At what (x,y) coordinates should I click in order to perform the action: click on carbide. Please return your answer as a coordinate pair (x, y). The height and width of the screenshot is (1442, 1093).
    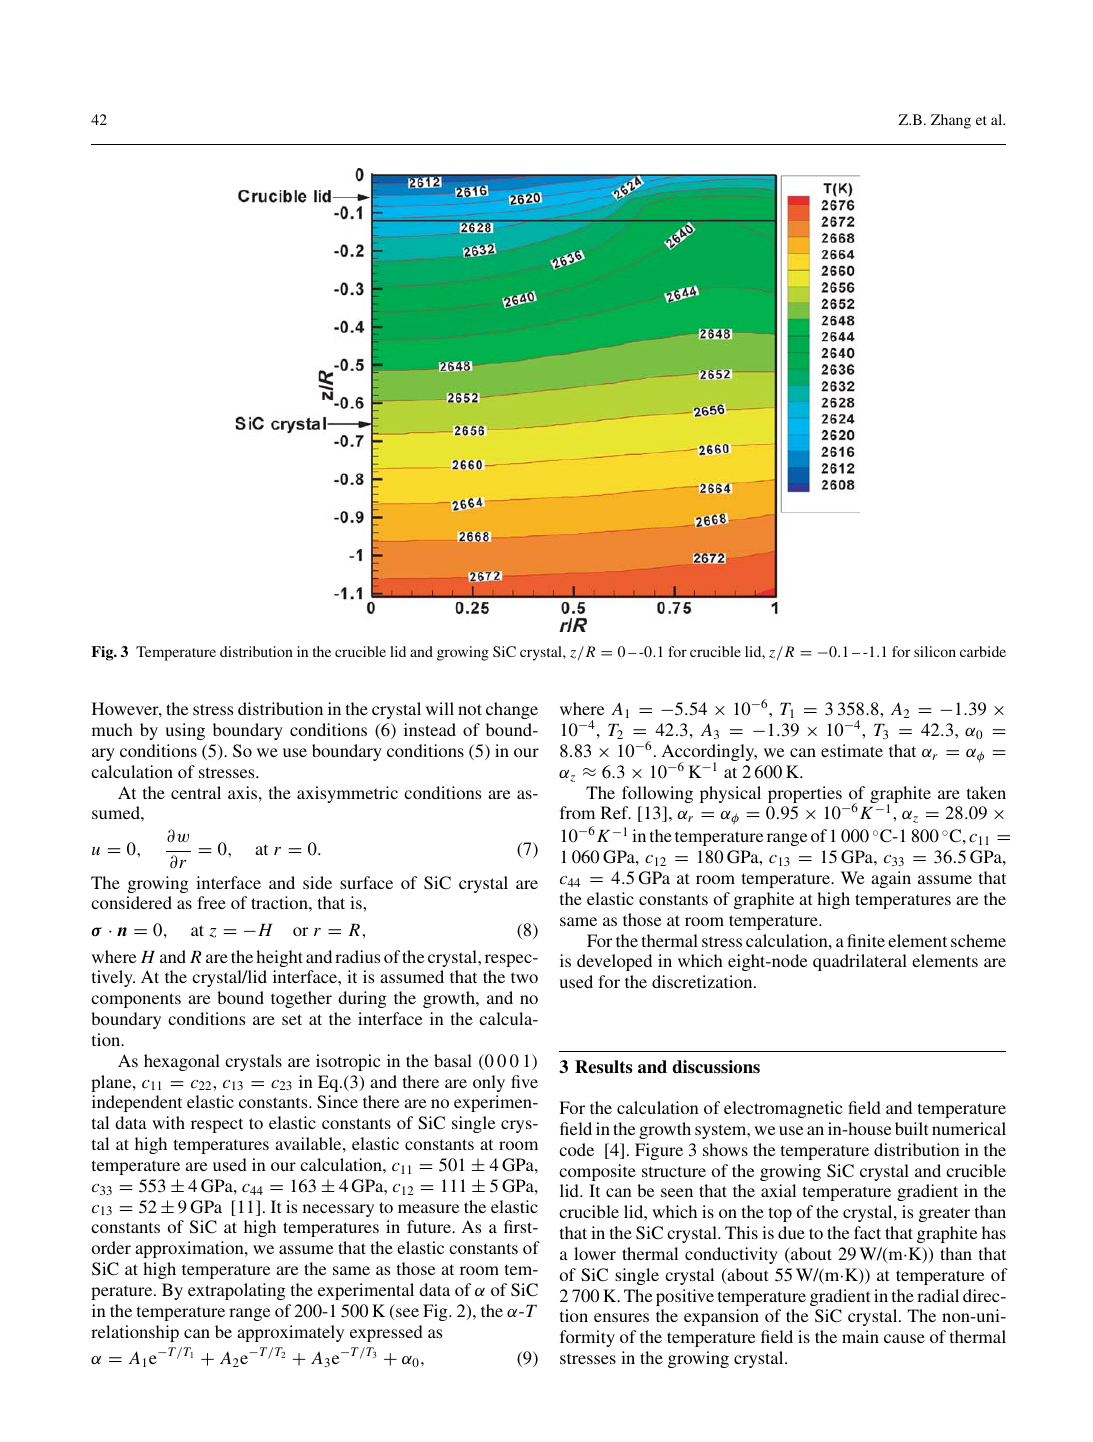
    Looking at the image, I should click on (983, 651).
